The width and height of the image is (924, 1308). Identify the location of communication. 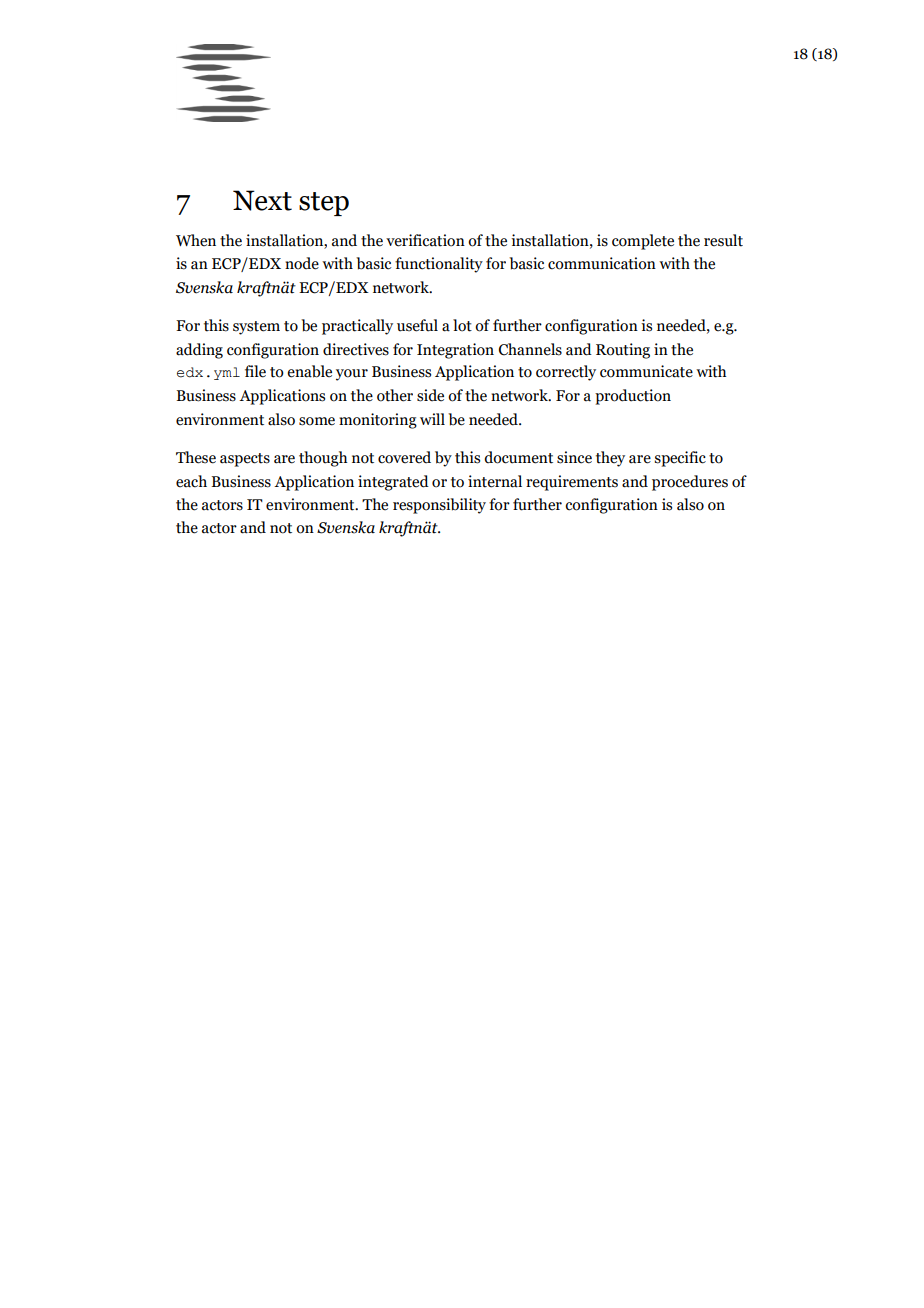
(602, 263).
